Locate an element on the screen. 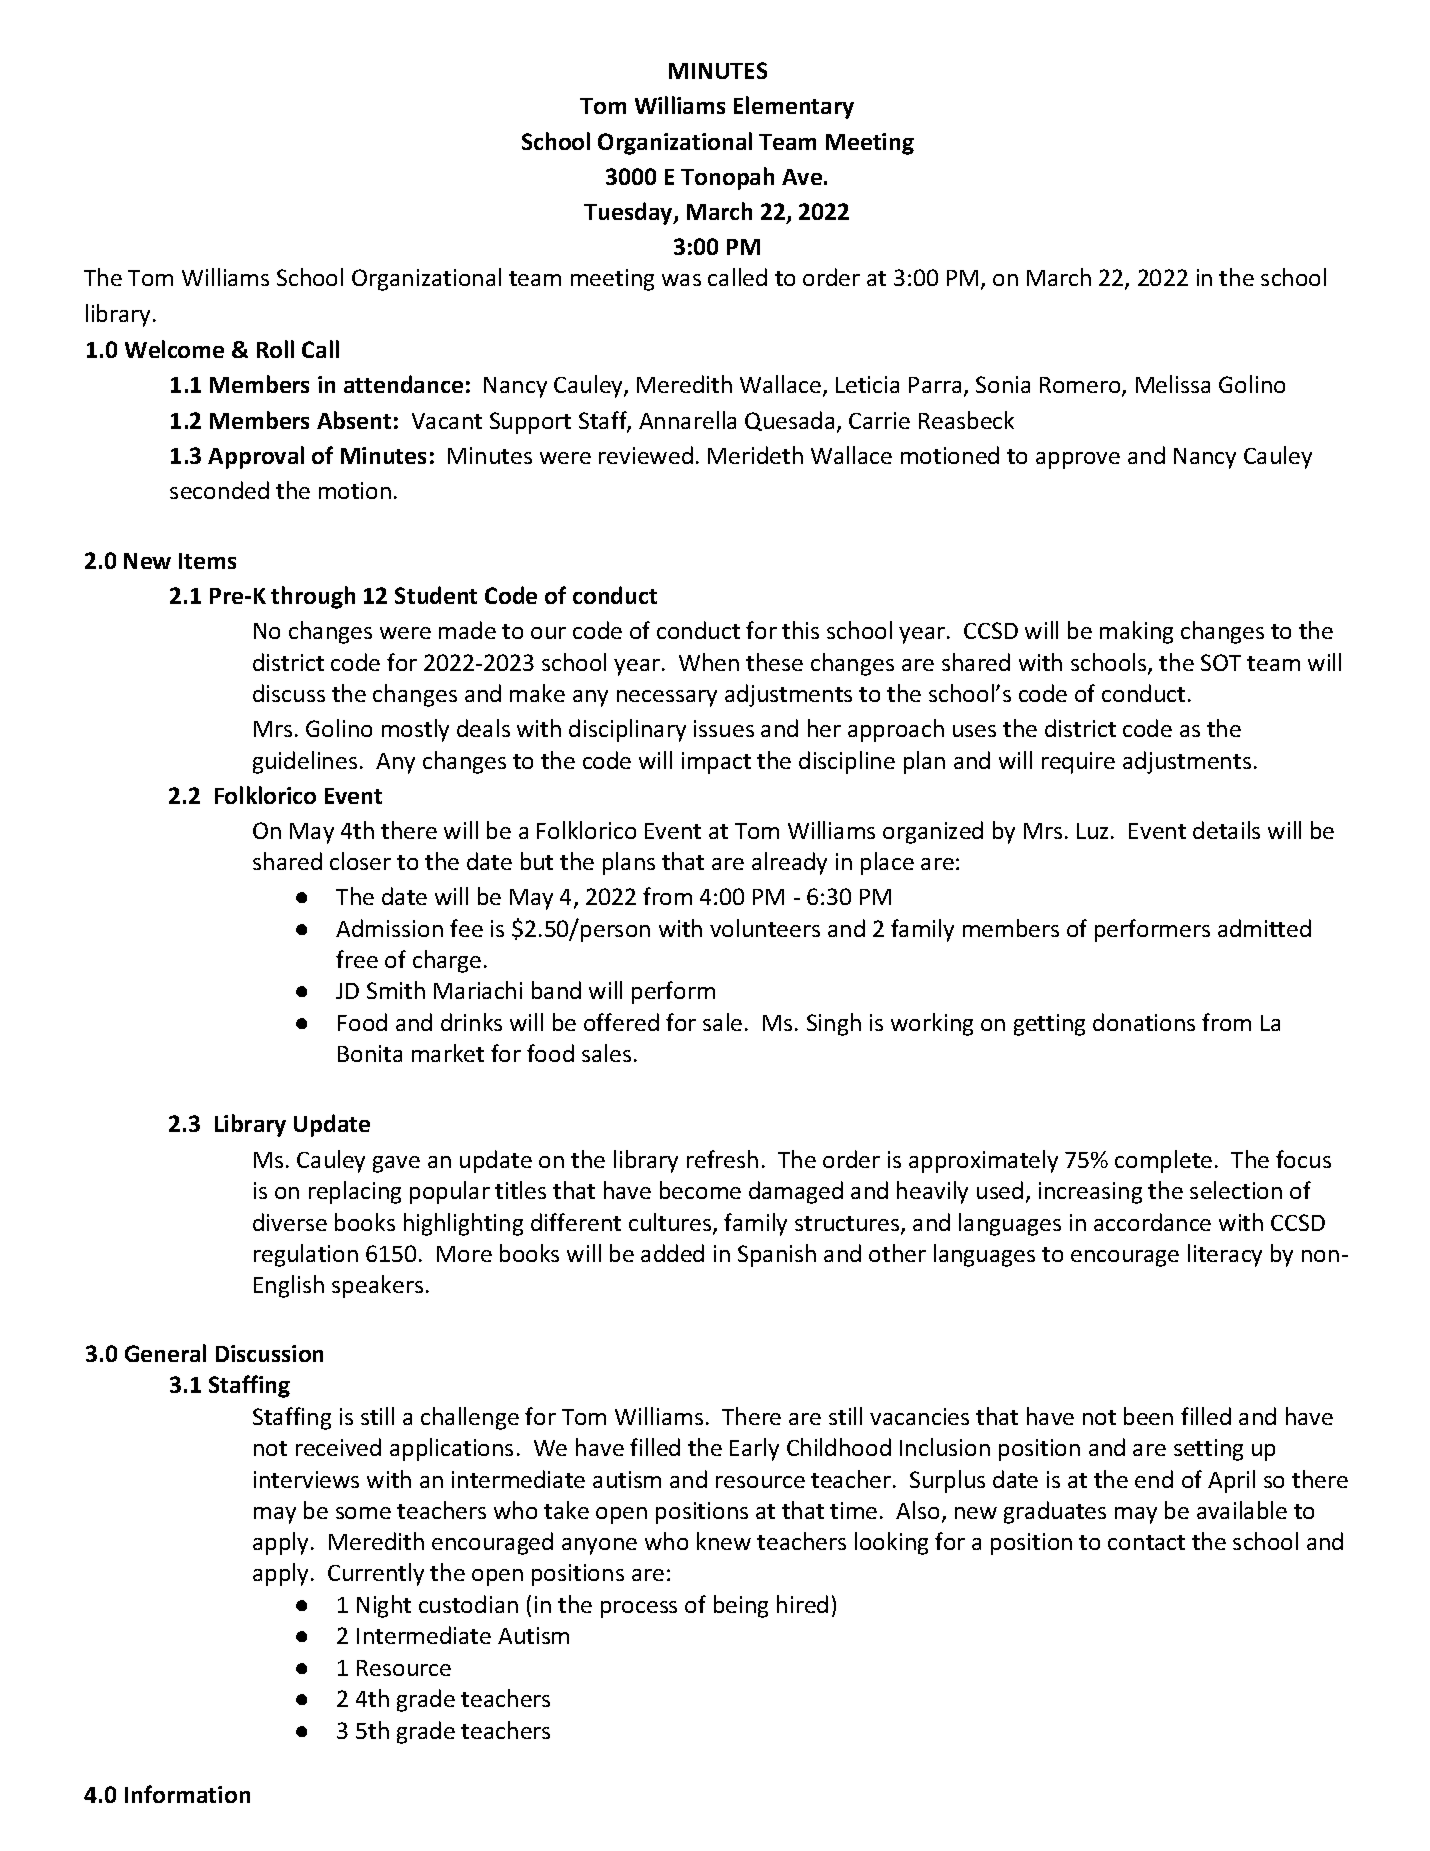 This screenshot has height=1851, width=1430. Roll is located at coordinates (275, 349).
